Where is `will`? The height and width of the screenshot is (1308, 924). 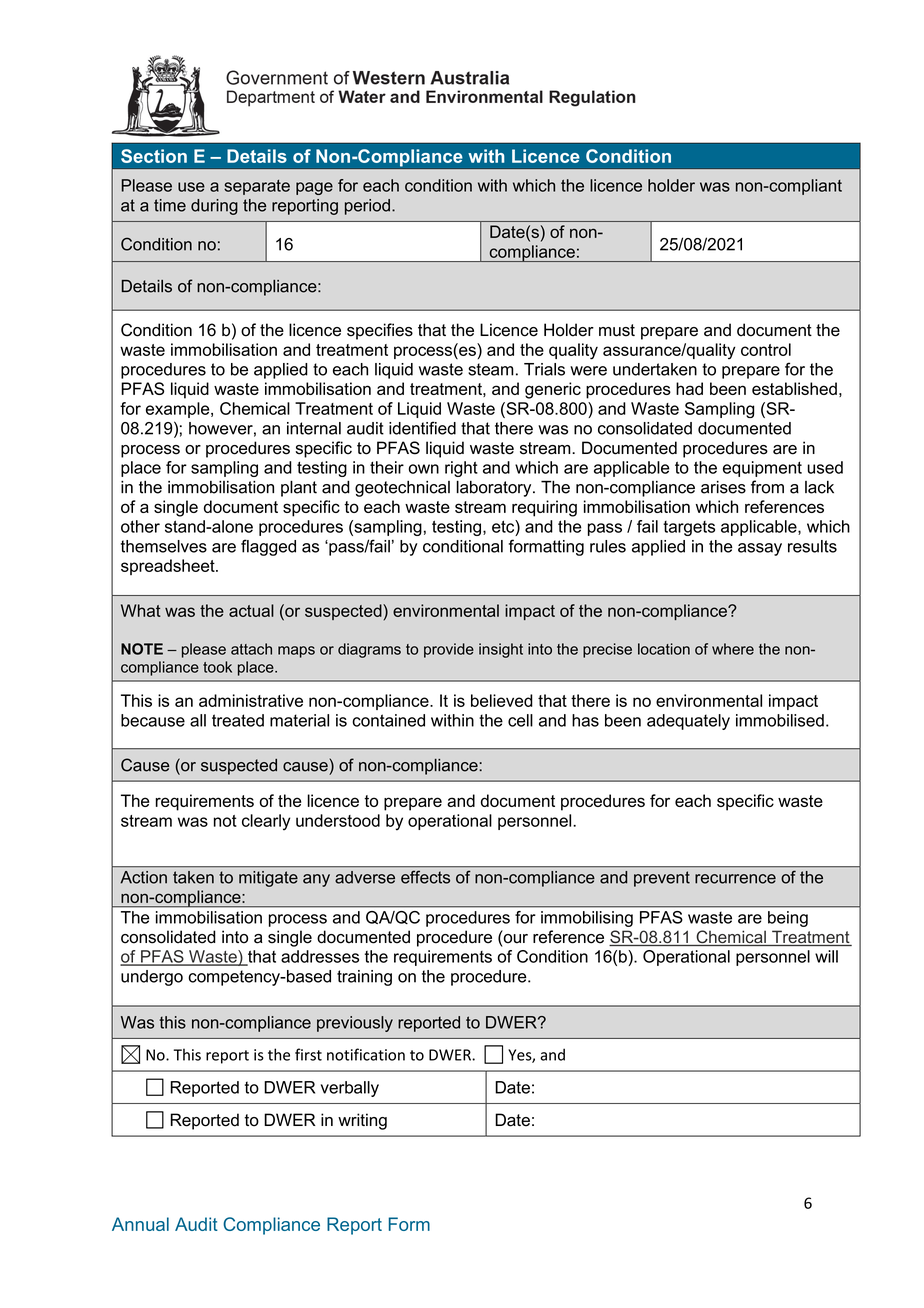 will is located at coordinates (826, 956).
